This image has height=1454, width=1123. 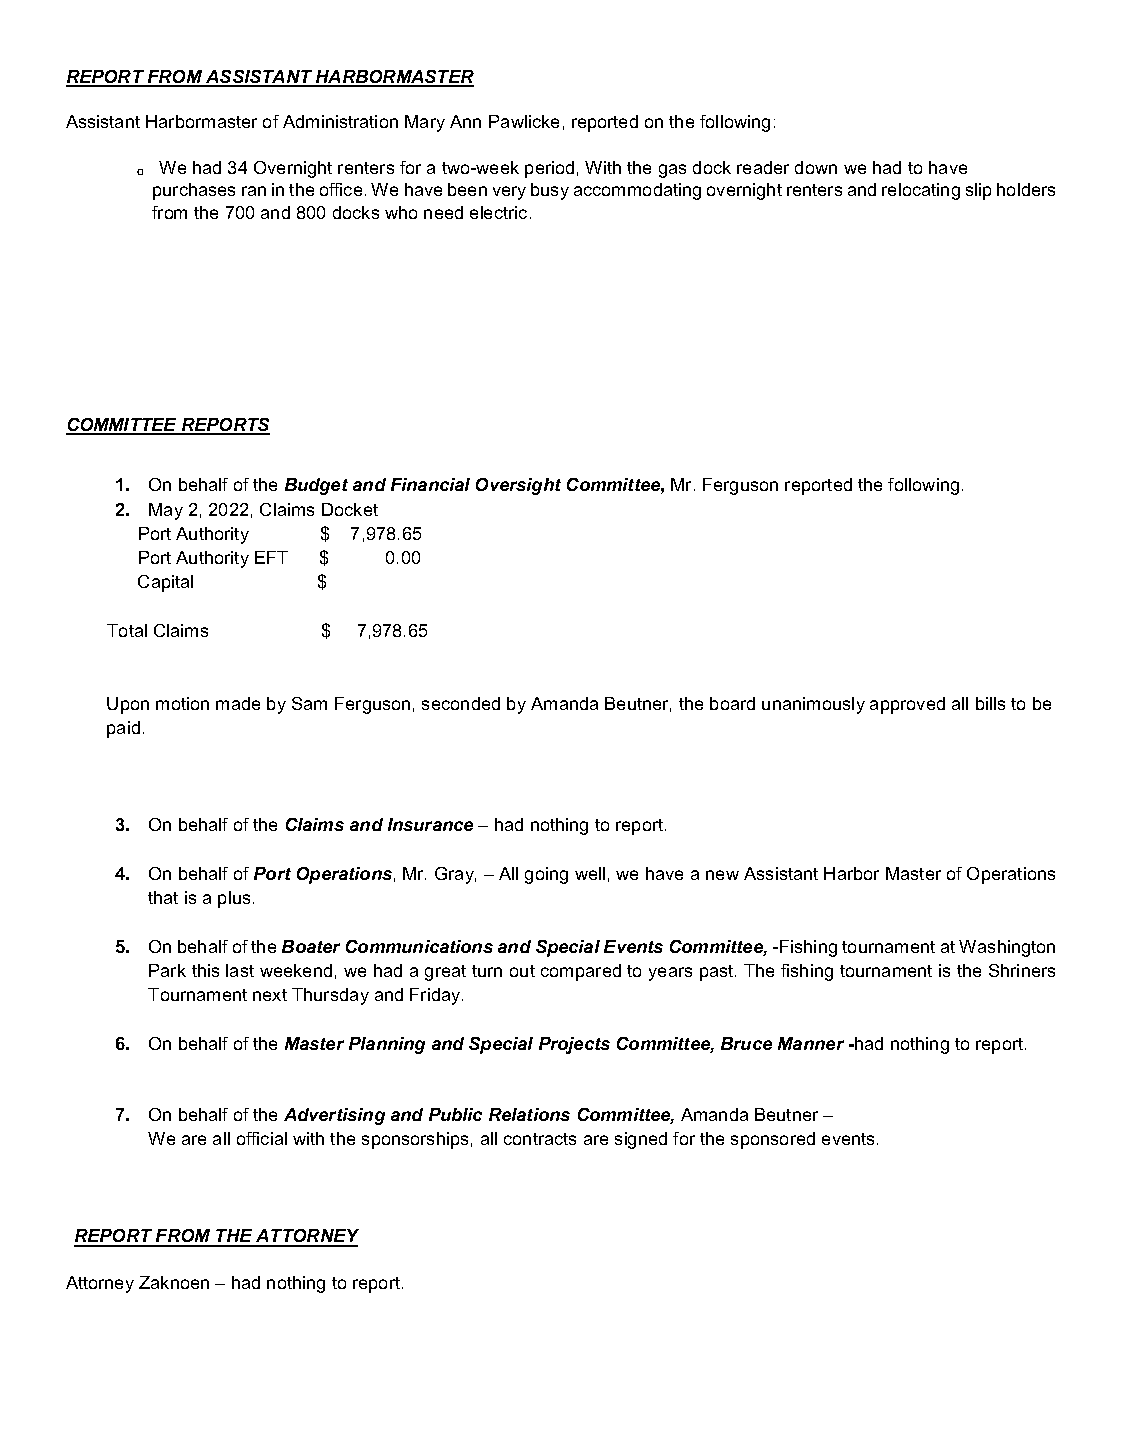 What do you see at coordinates (518, 486) in the image?
I see `Oversight` at bounding box center [518, 486].
